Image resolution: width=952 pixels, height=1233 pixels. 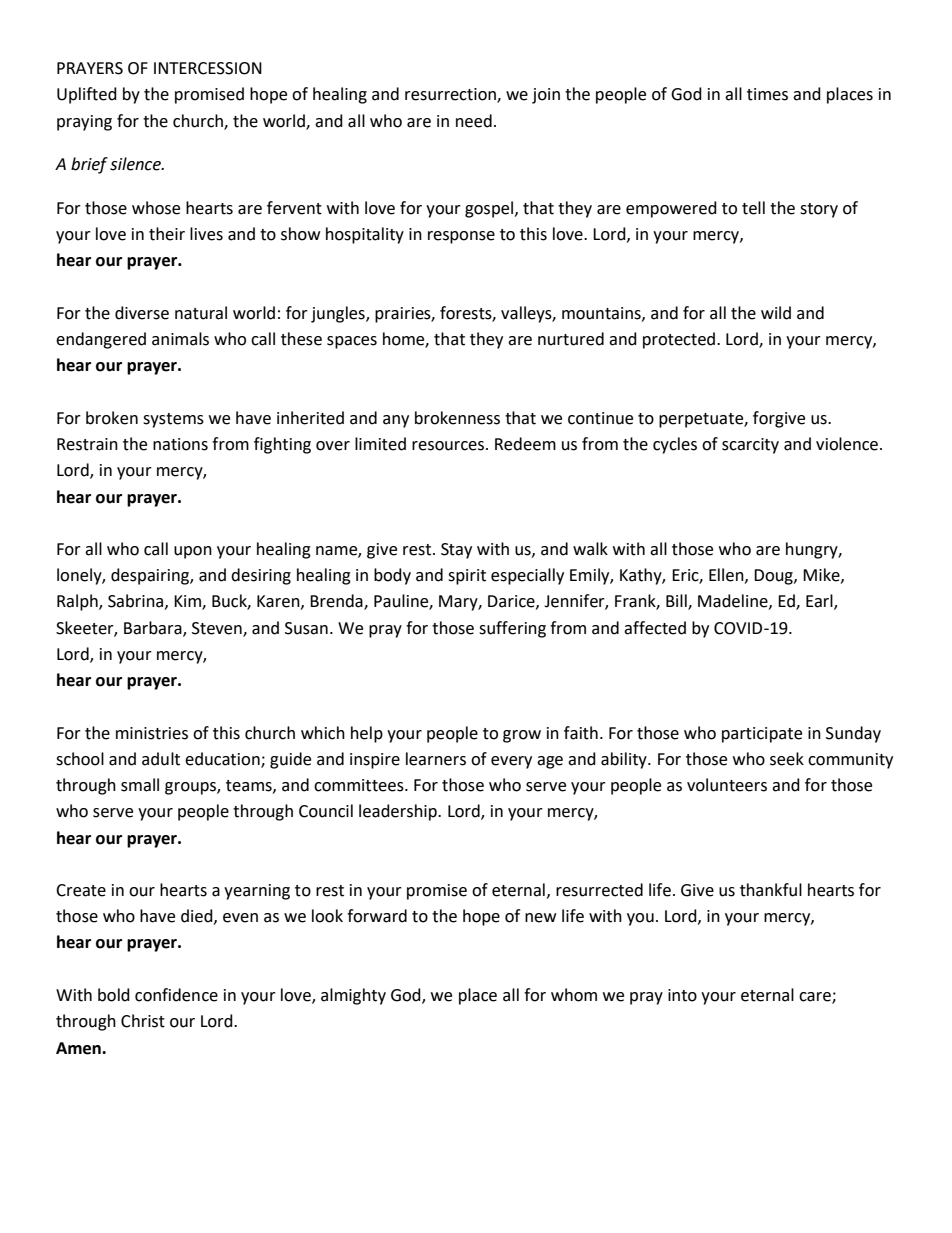 What do you see at coordinates (574, 995) in the image?
I see `whom` at bounding box center [574, 995].
